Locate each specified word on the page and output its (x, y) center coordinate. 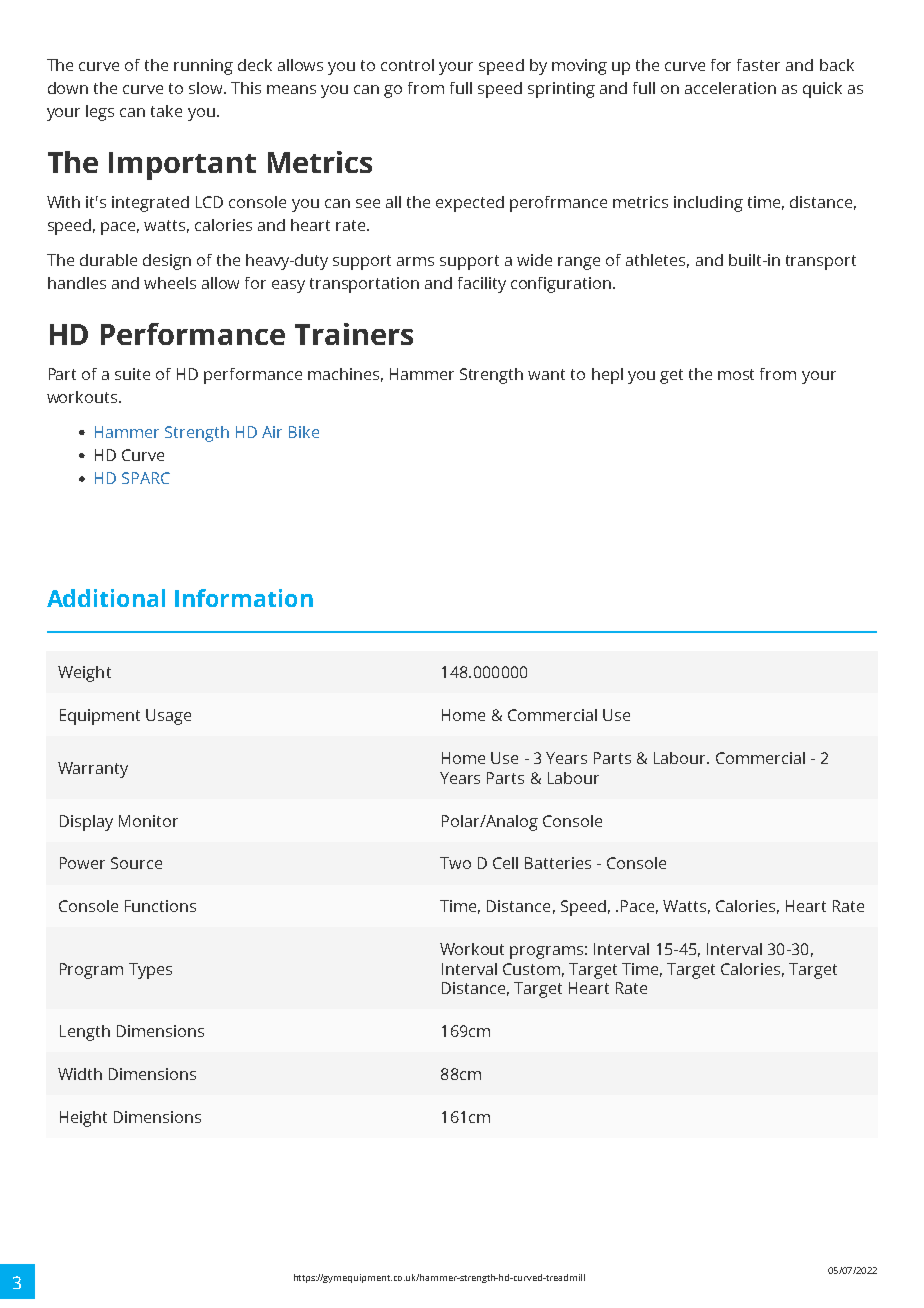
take (166, 111)
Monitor (148, 821)
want (546, 374)
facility (482, 285)
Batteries (558, 863)
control (407, 65)
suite (132, 374)
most (736, 374)
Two (455, 863)
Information (244, 598)
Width (80, 1074)
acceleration (730, 88)
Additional (106, 598)
